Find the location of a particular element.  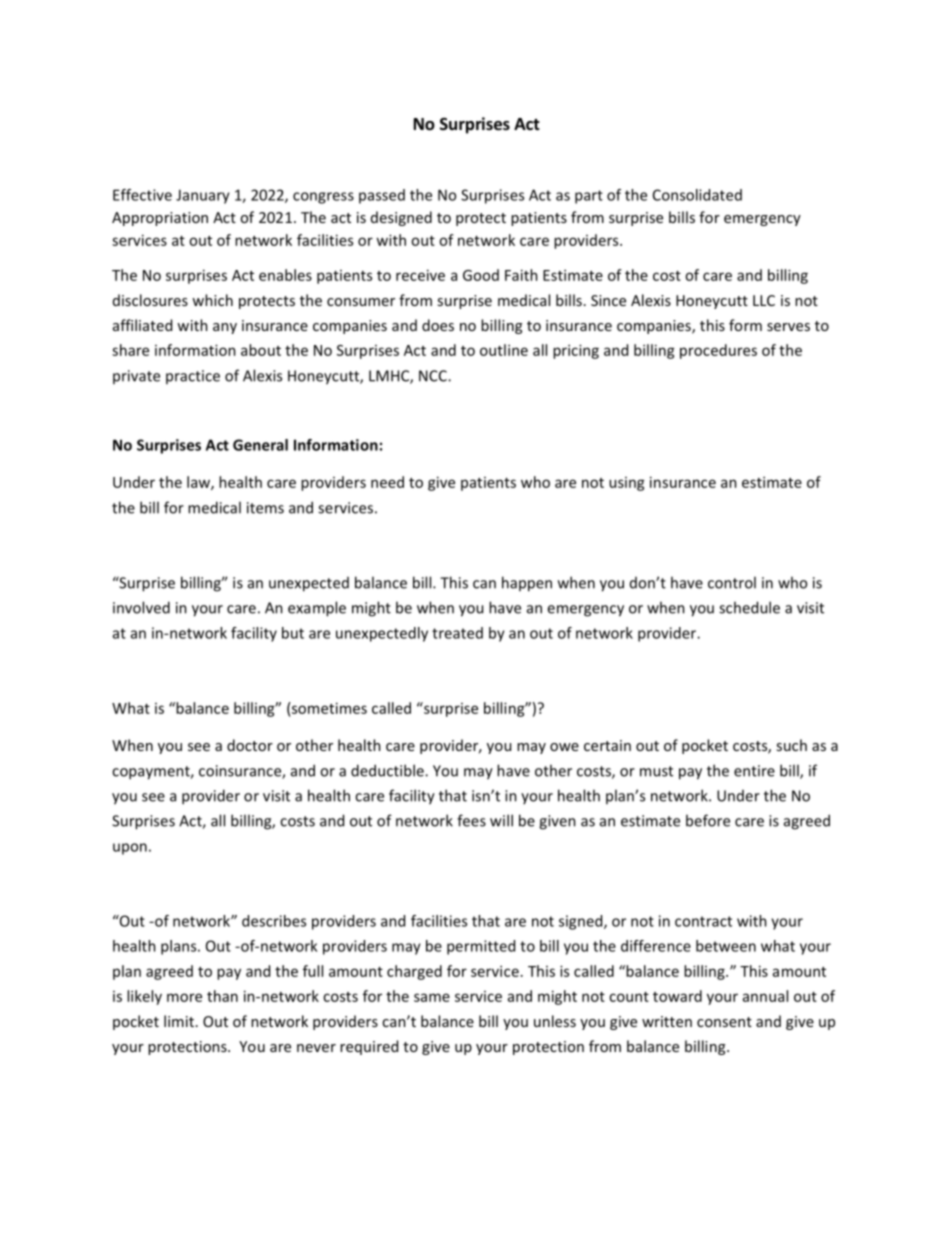

Good is located at coordinates (481, 275).
